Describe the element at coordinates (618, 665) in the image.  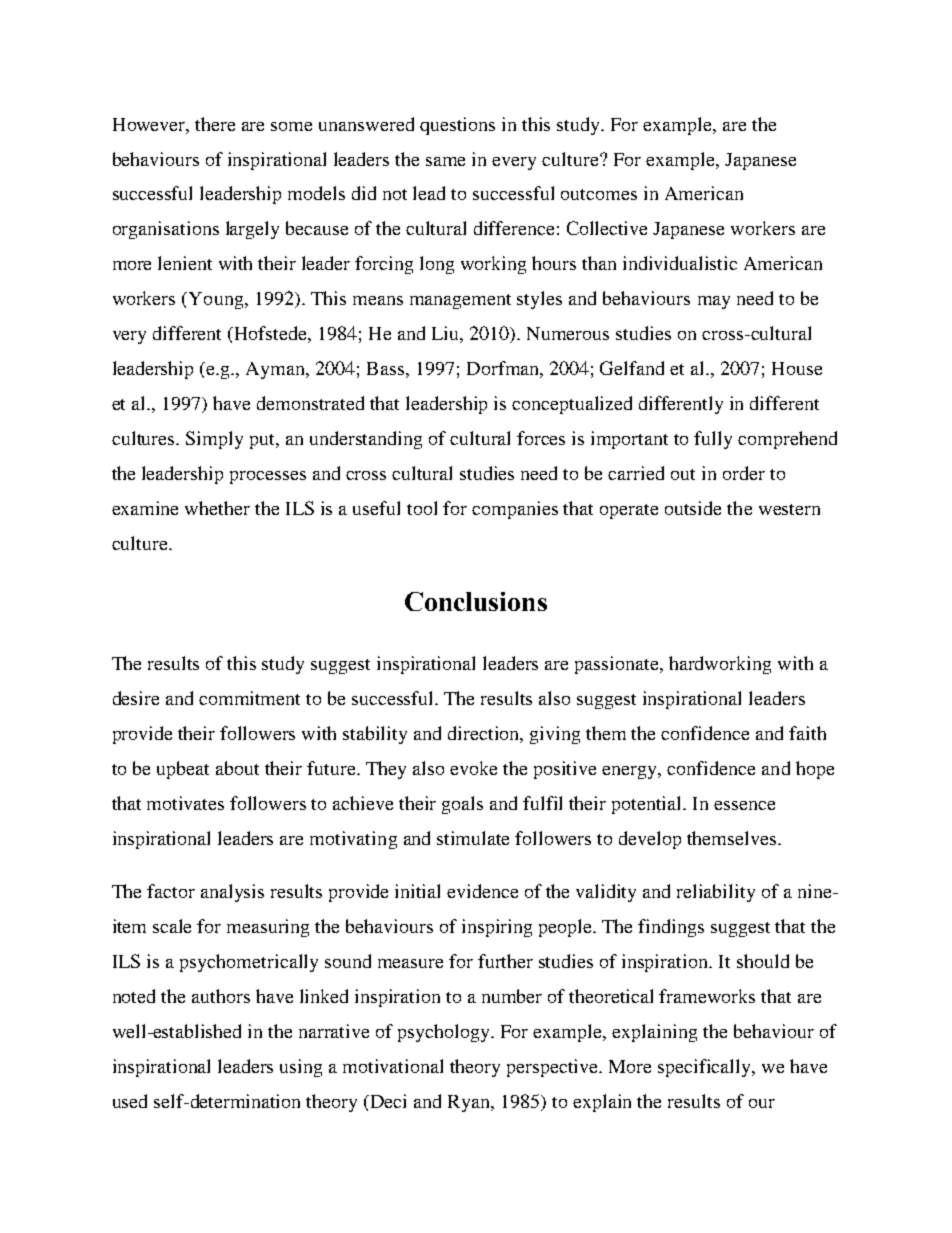
I see `passionate` at that location.
